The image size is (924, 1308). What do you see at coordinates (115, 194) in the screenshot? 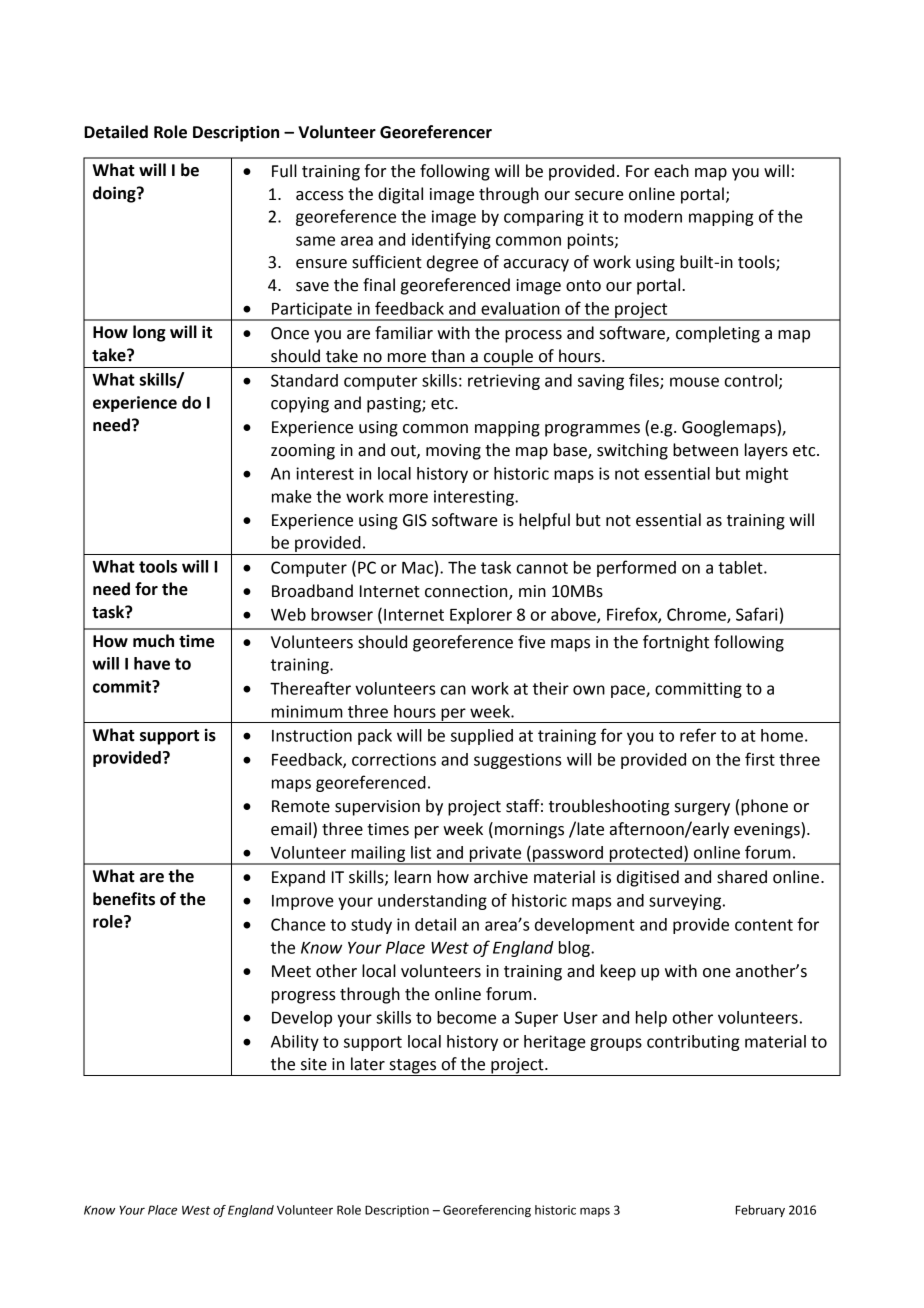
I see `doing` at bounding box center [115, 194].
